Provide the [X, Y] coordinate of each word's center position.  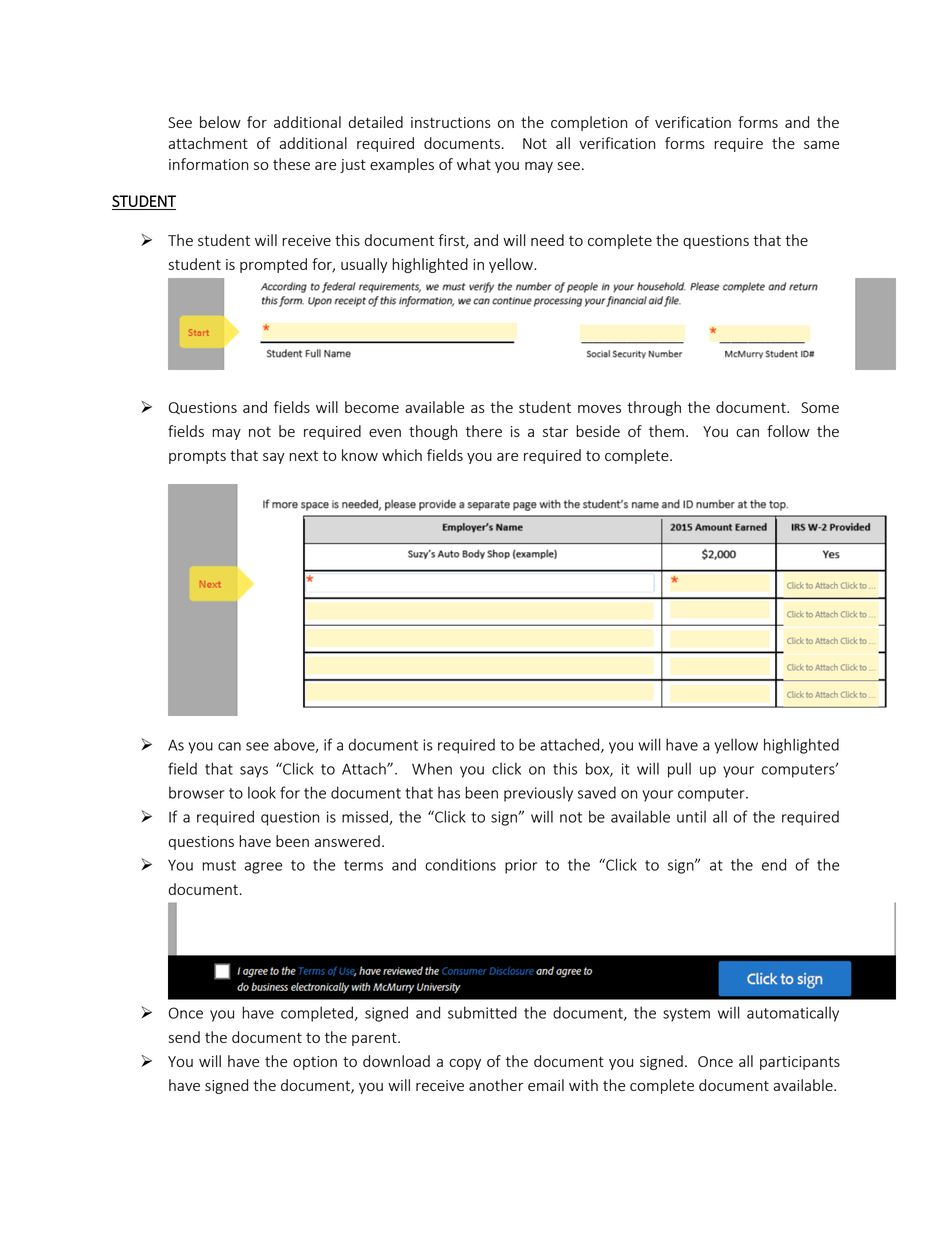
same [821, 145]
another [496, 1085]
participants [800, 1063]
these [291, 164]
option [315, 1063]
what [474, 164]
